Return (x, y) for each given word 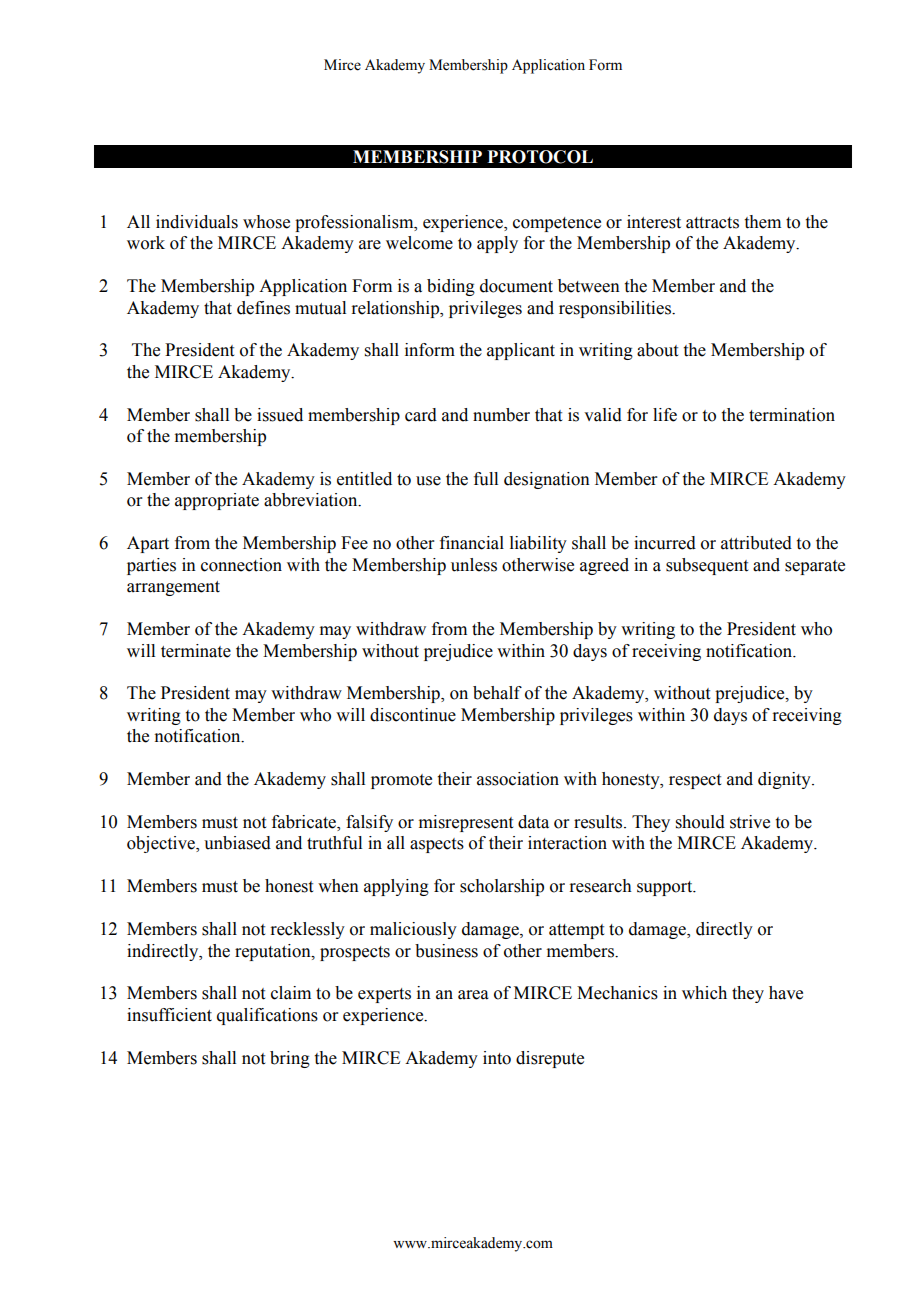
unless (474, 565)
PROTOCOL (540, 157)
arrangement (173, 588)
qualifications (267, 1016)
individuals (197, 222)
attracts (712, 223)
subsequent (707, 566)
